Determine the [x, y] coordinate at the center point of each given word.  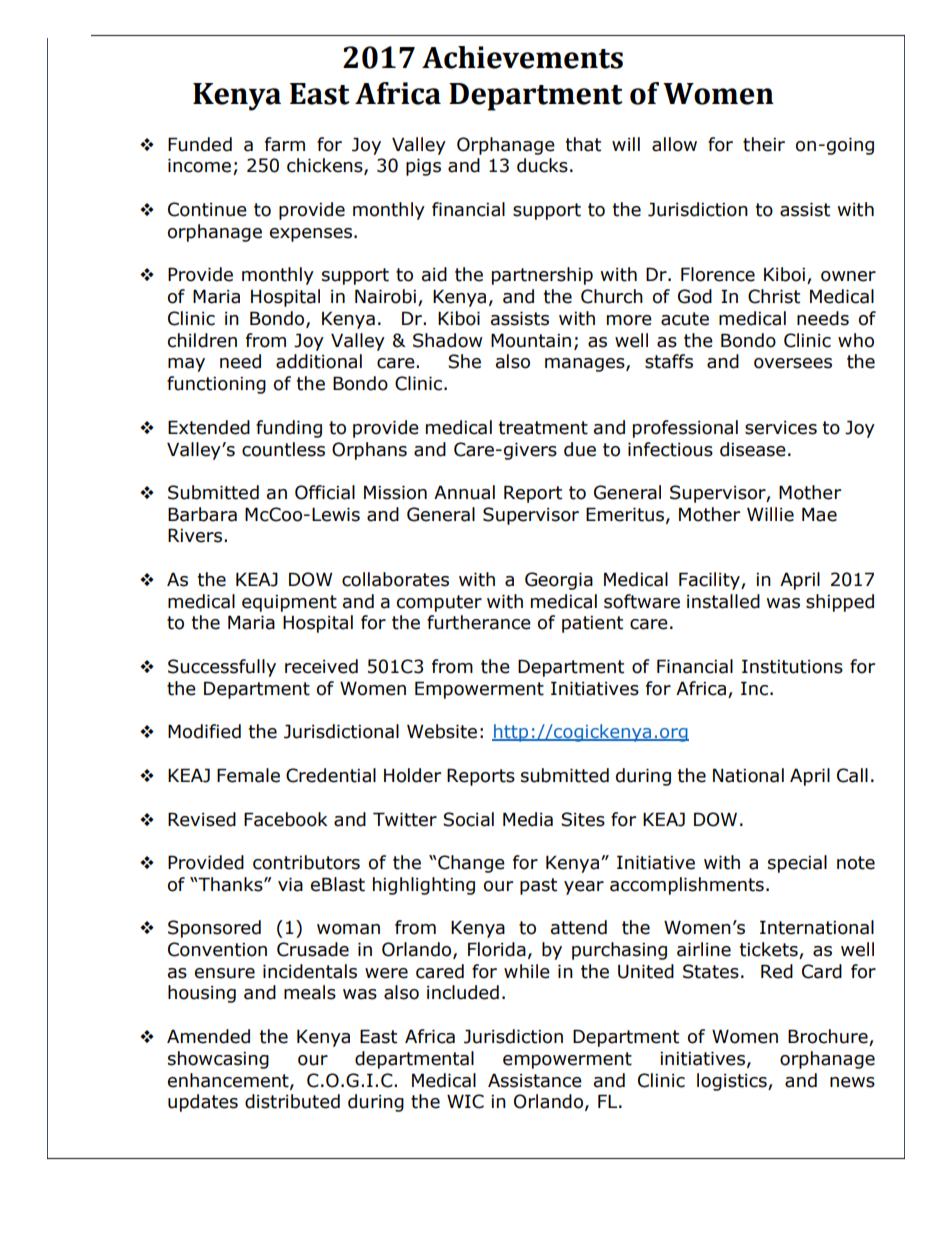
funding [289, 429]
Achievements [522, 57]
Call [852, 775]
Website [442, 731]
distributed [292, 1101]
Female [248, 775]
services [781, 428]
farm [285, 144]
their [764, 144]
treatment [543, 428]
